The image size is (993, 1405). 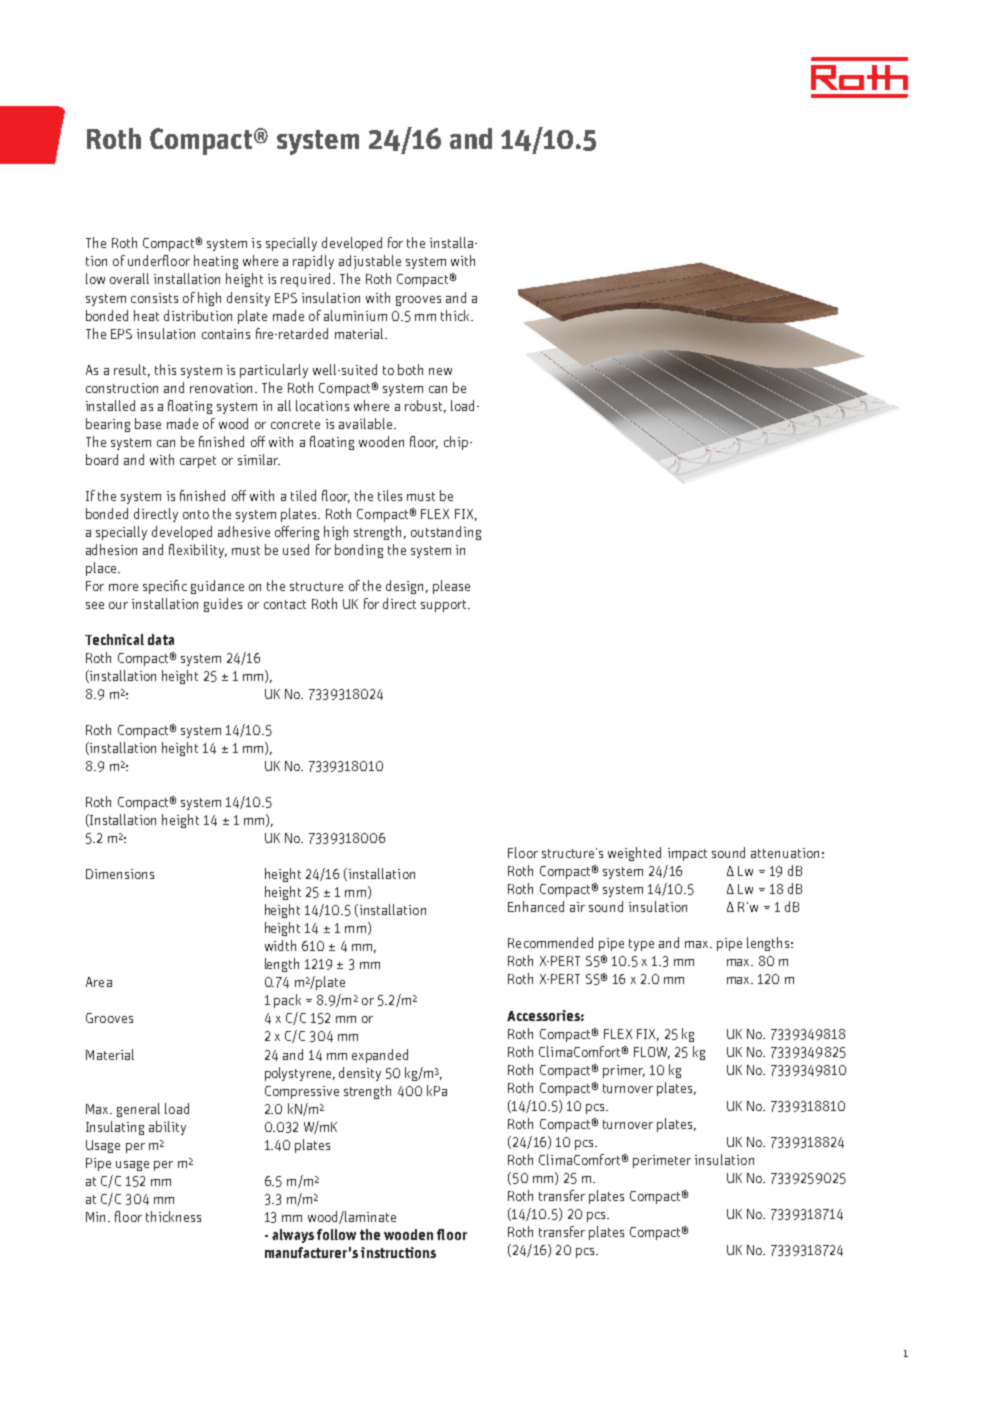 I want to click on weighted, so click(x=634, y=854).
